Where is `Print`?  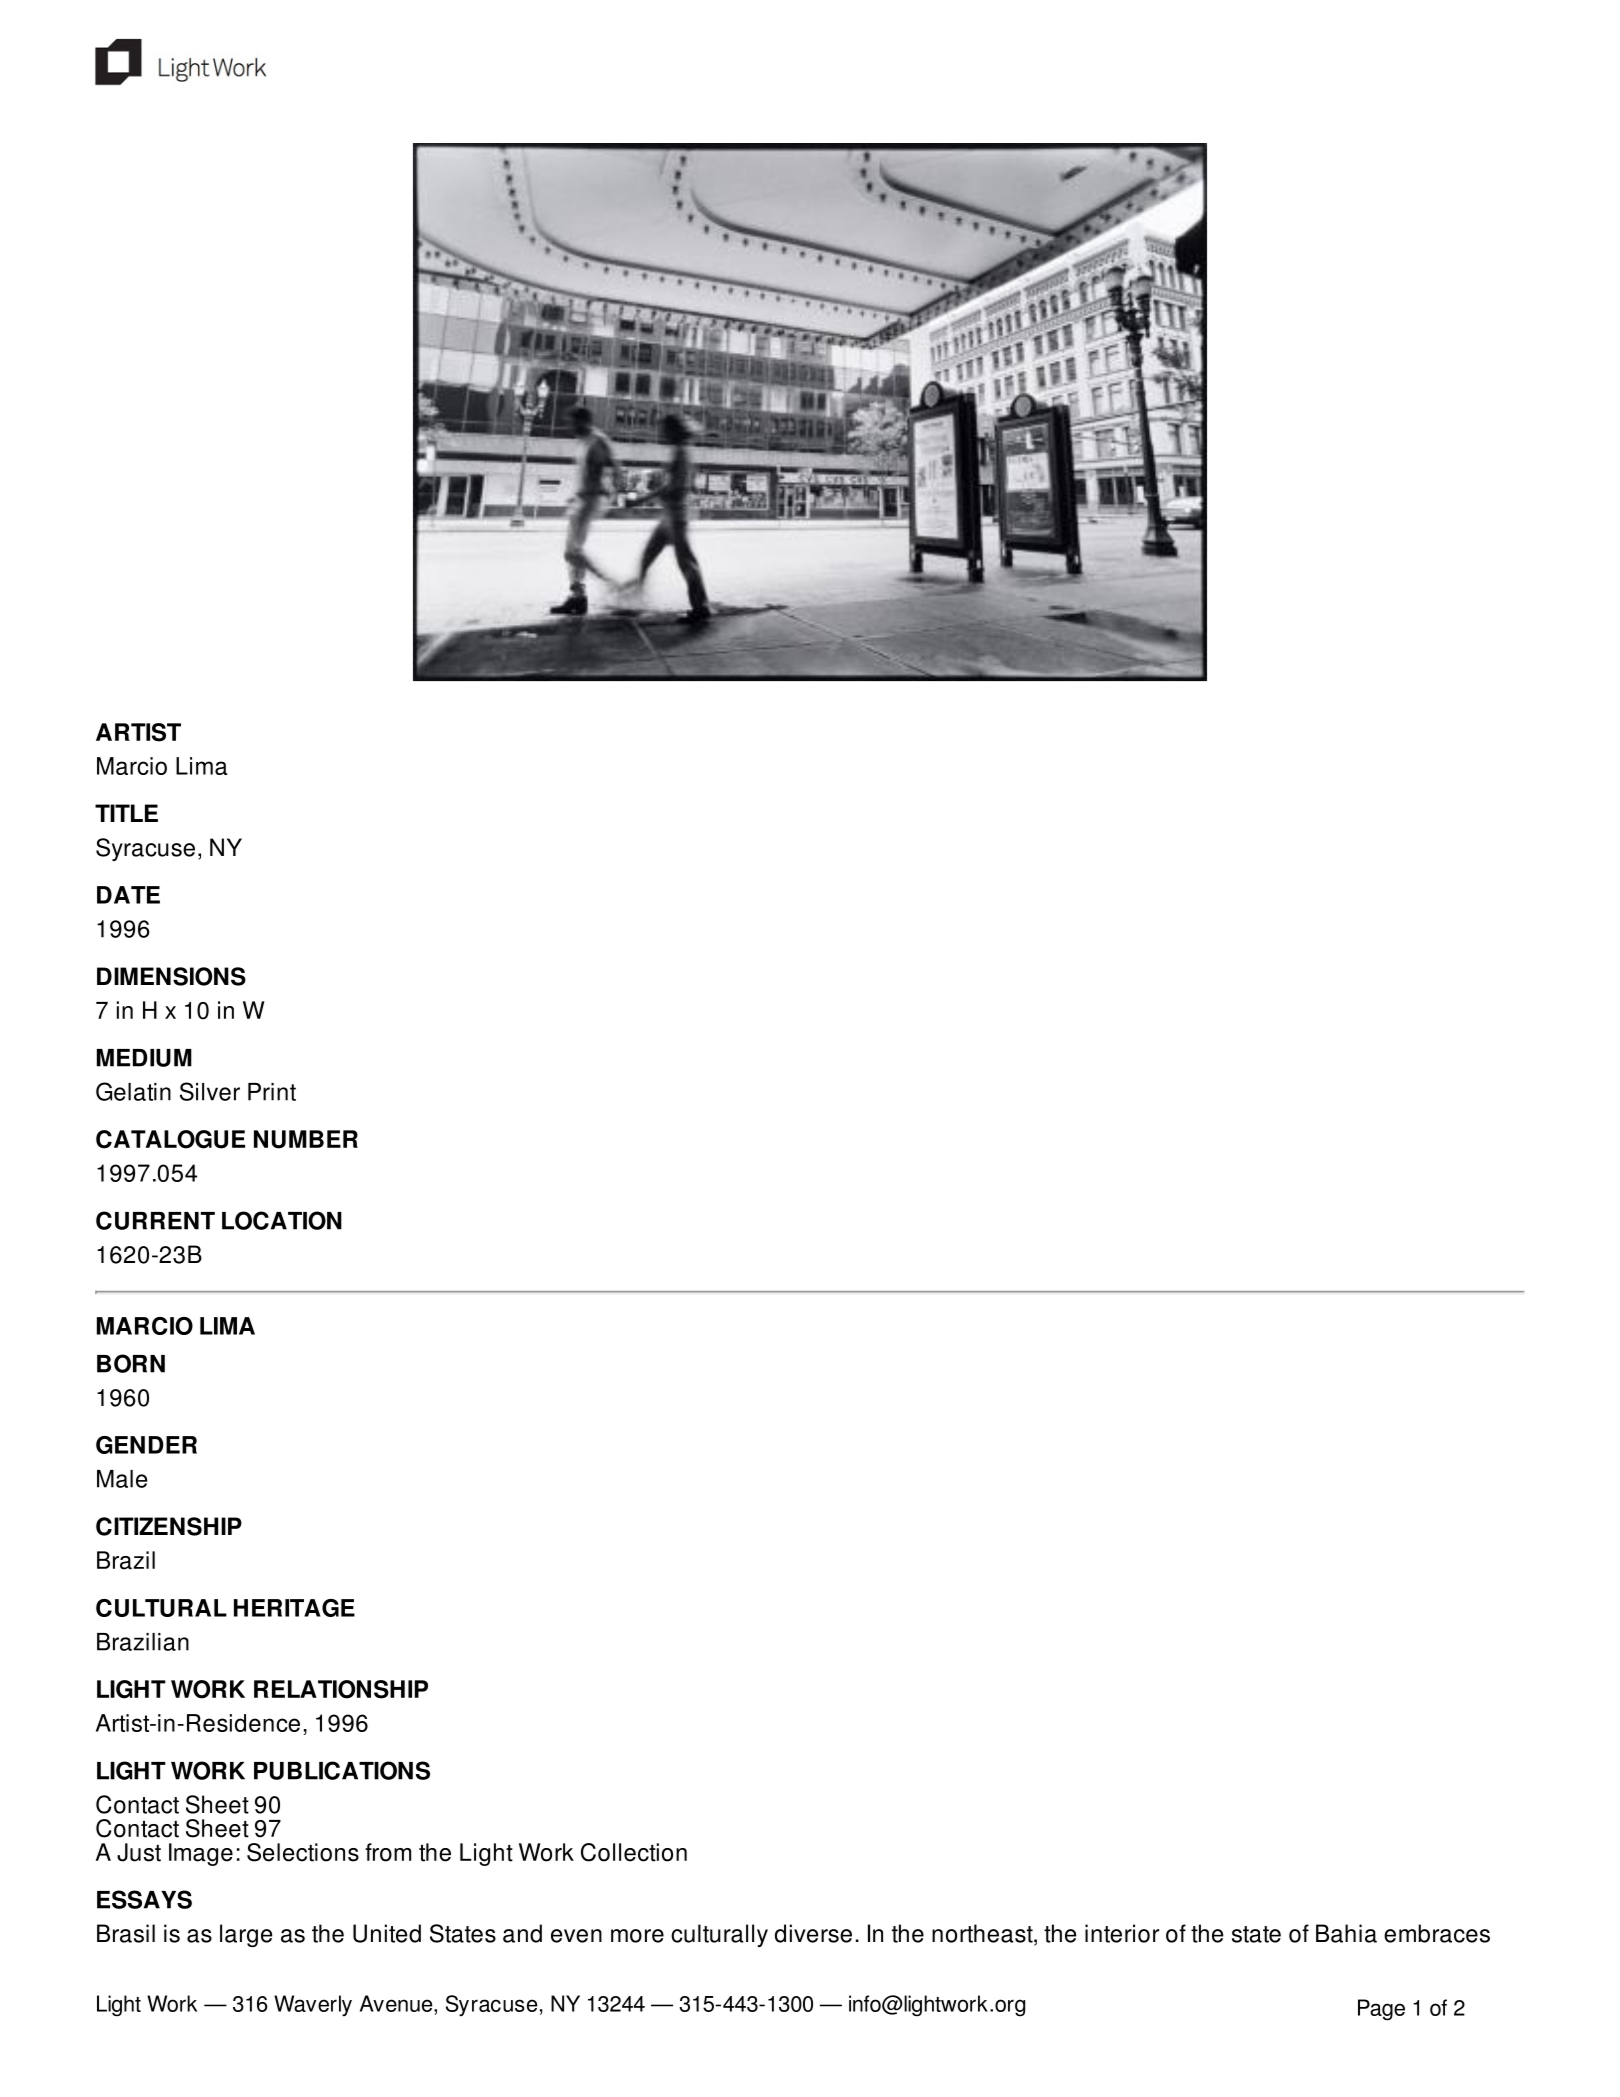
Print is located at coordinates (272, 1092).
